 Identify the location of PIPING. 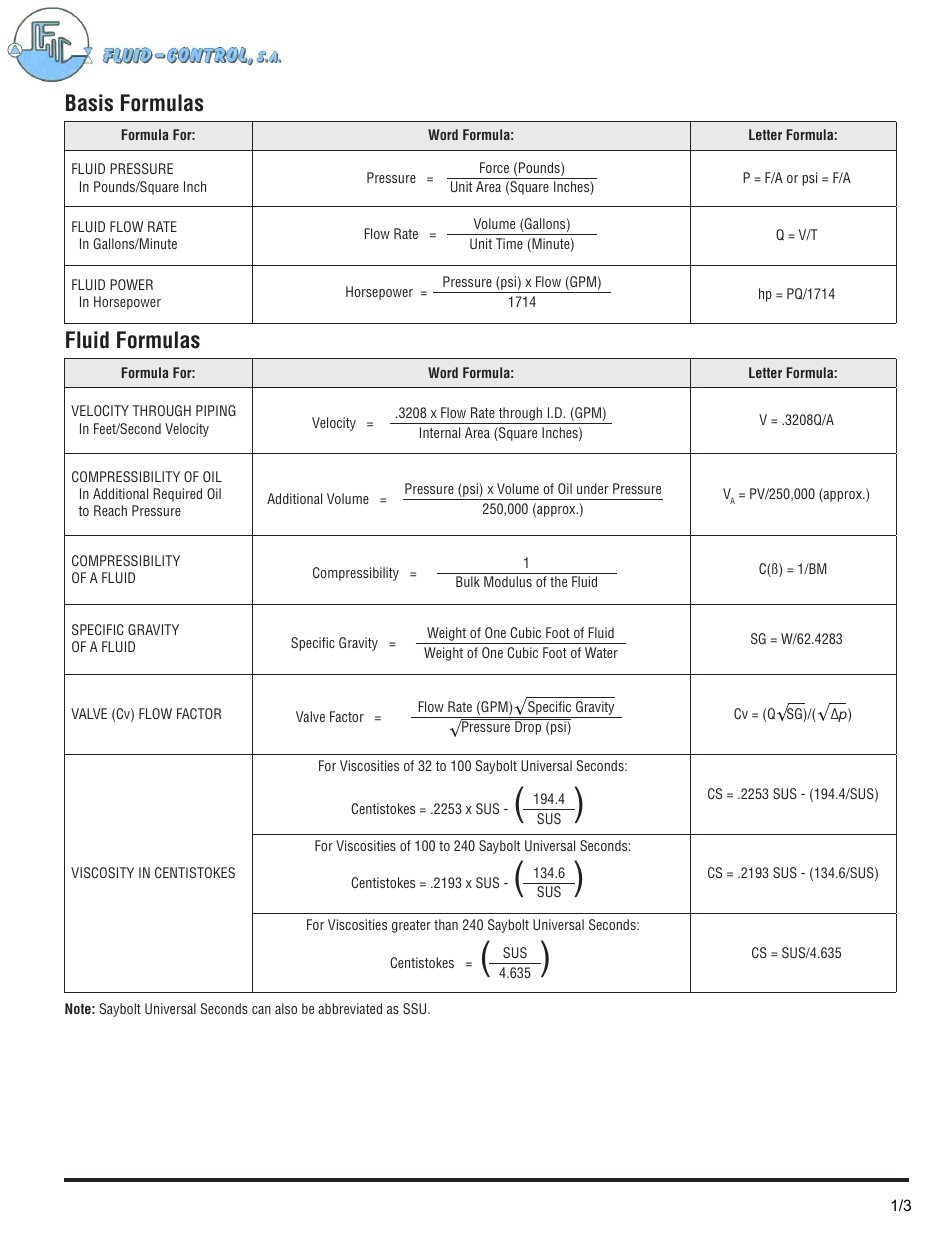
(216, 410).
